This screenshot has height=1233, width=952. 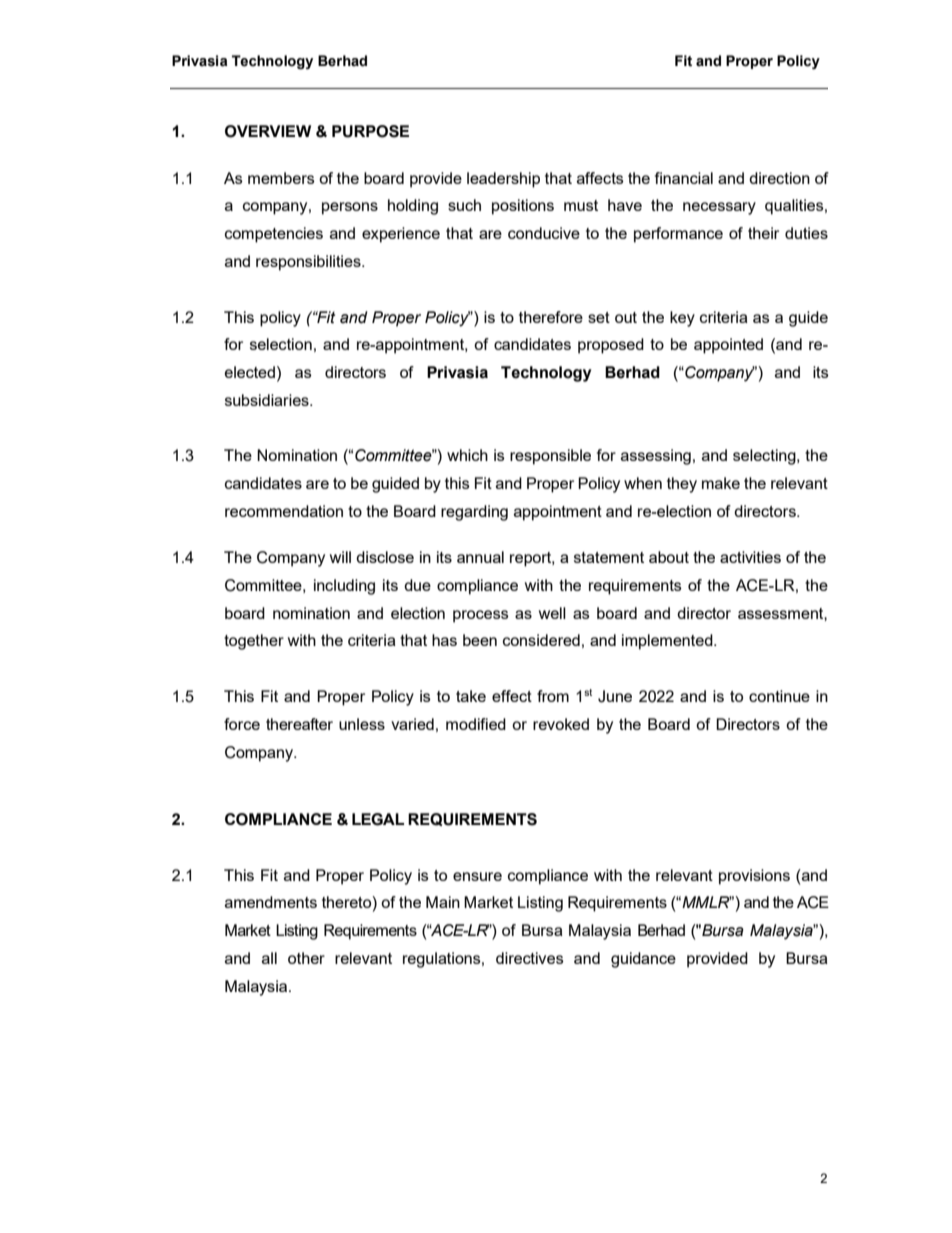 What do you see at coordinates (779, 178) in the screenshot?
I see `direction` at bounding box center [779, 178].
